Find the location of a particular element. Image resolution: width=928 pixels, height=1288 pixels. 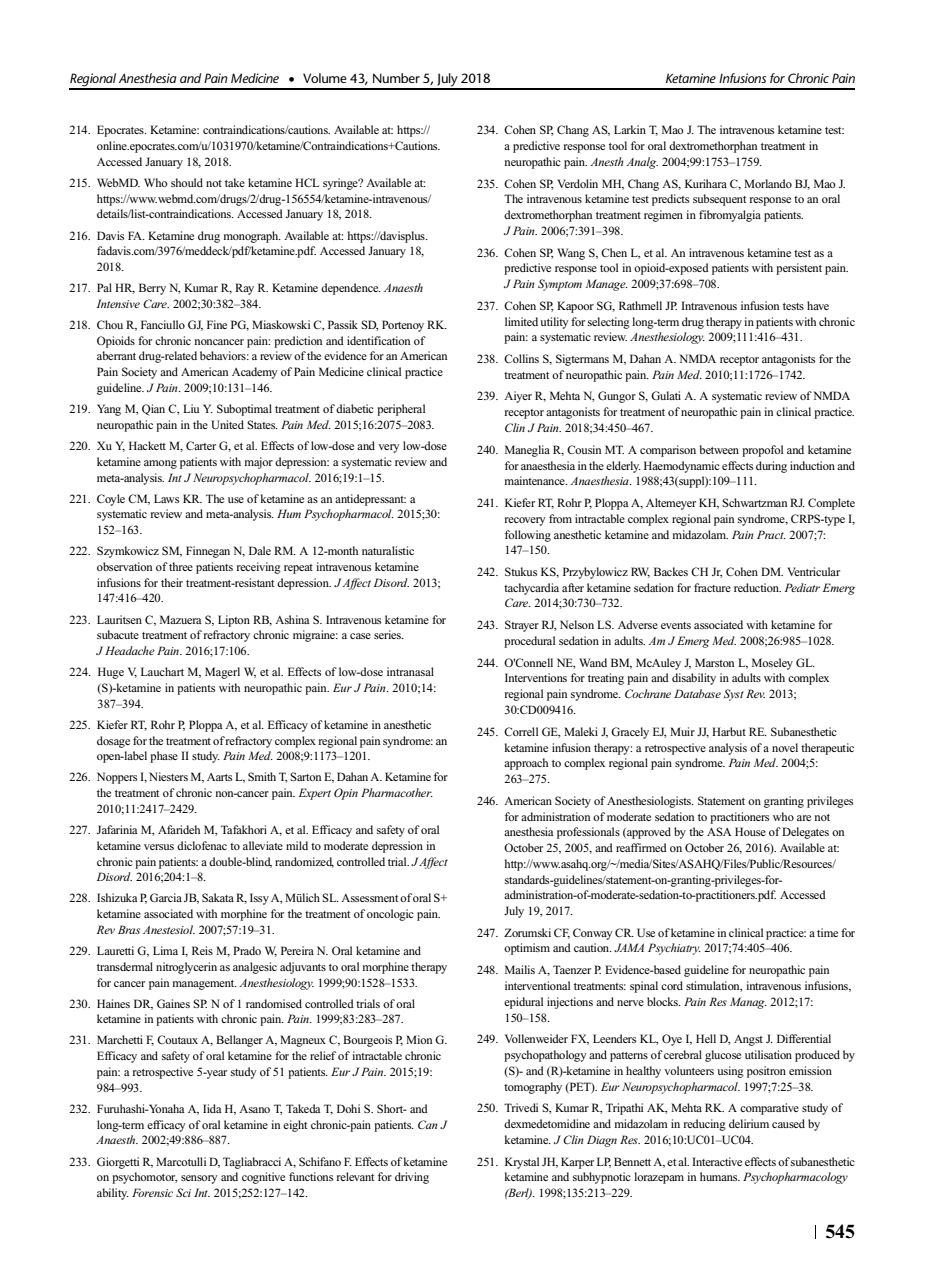

approach is located at coordinates (526, 764).
